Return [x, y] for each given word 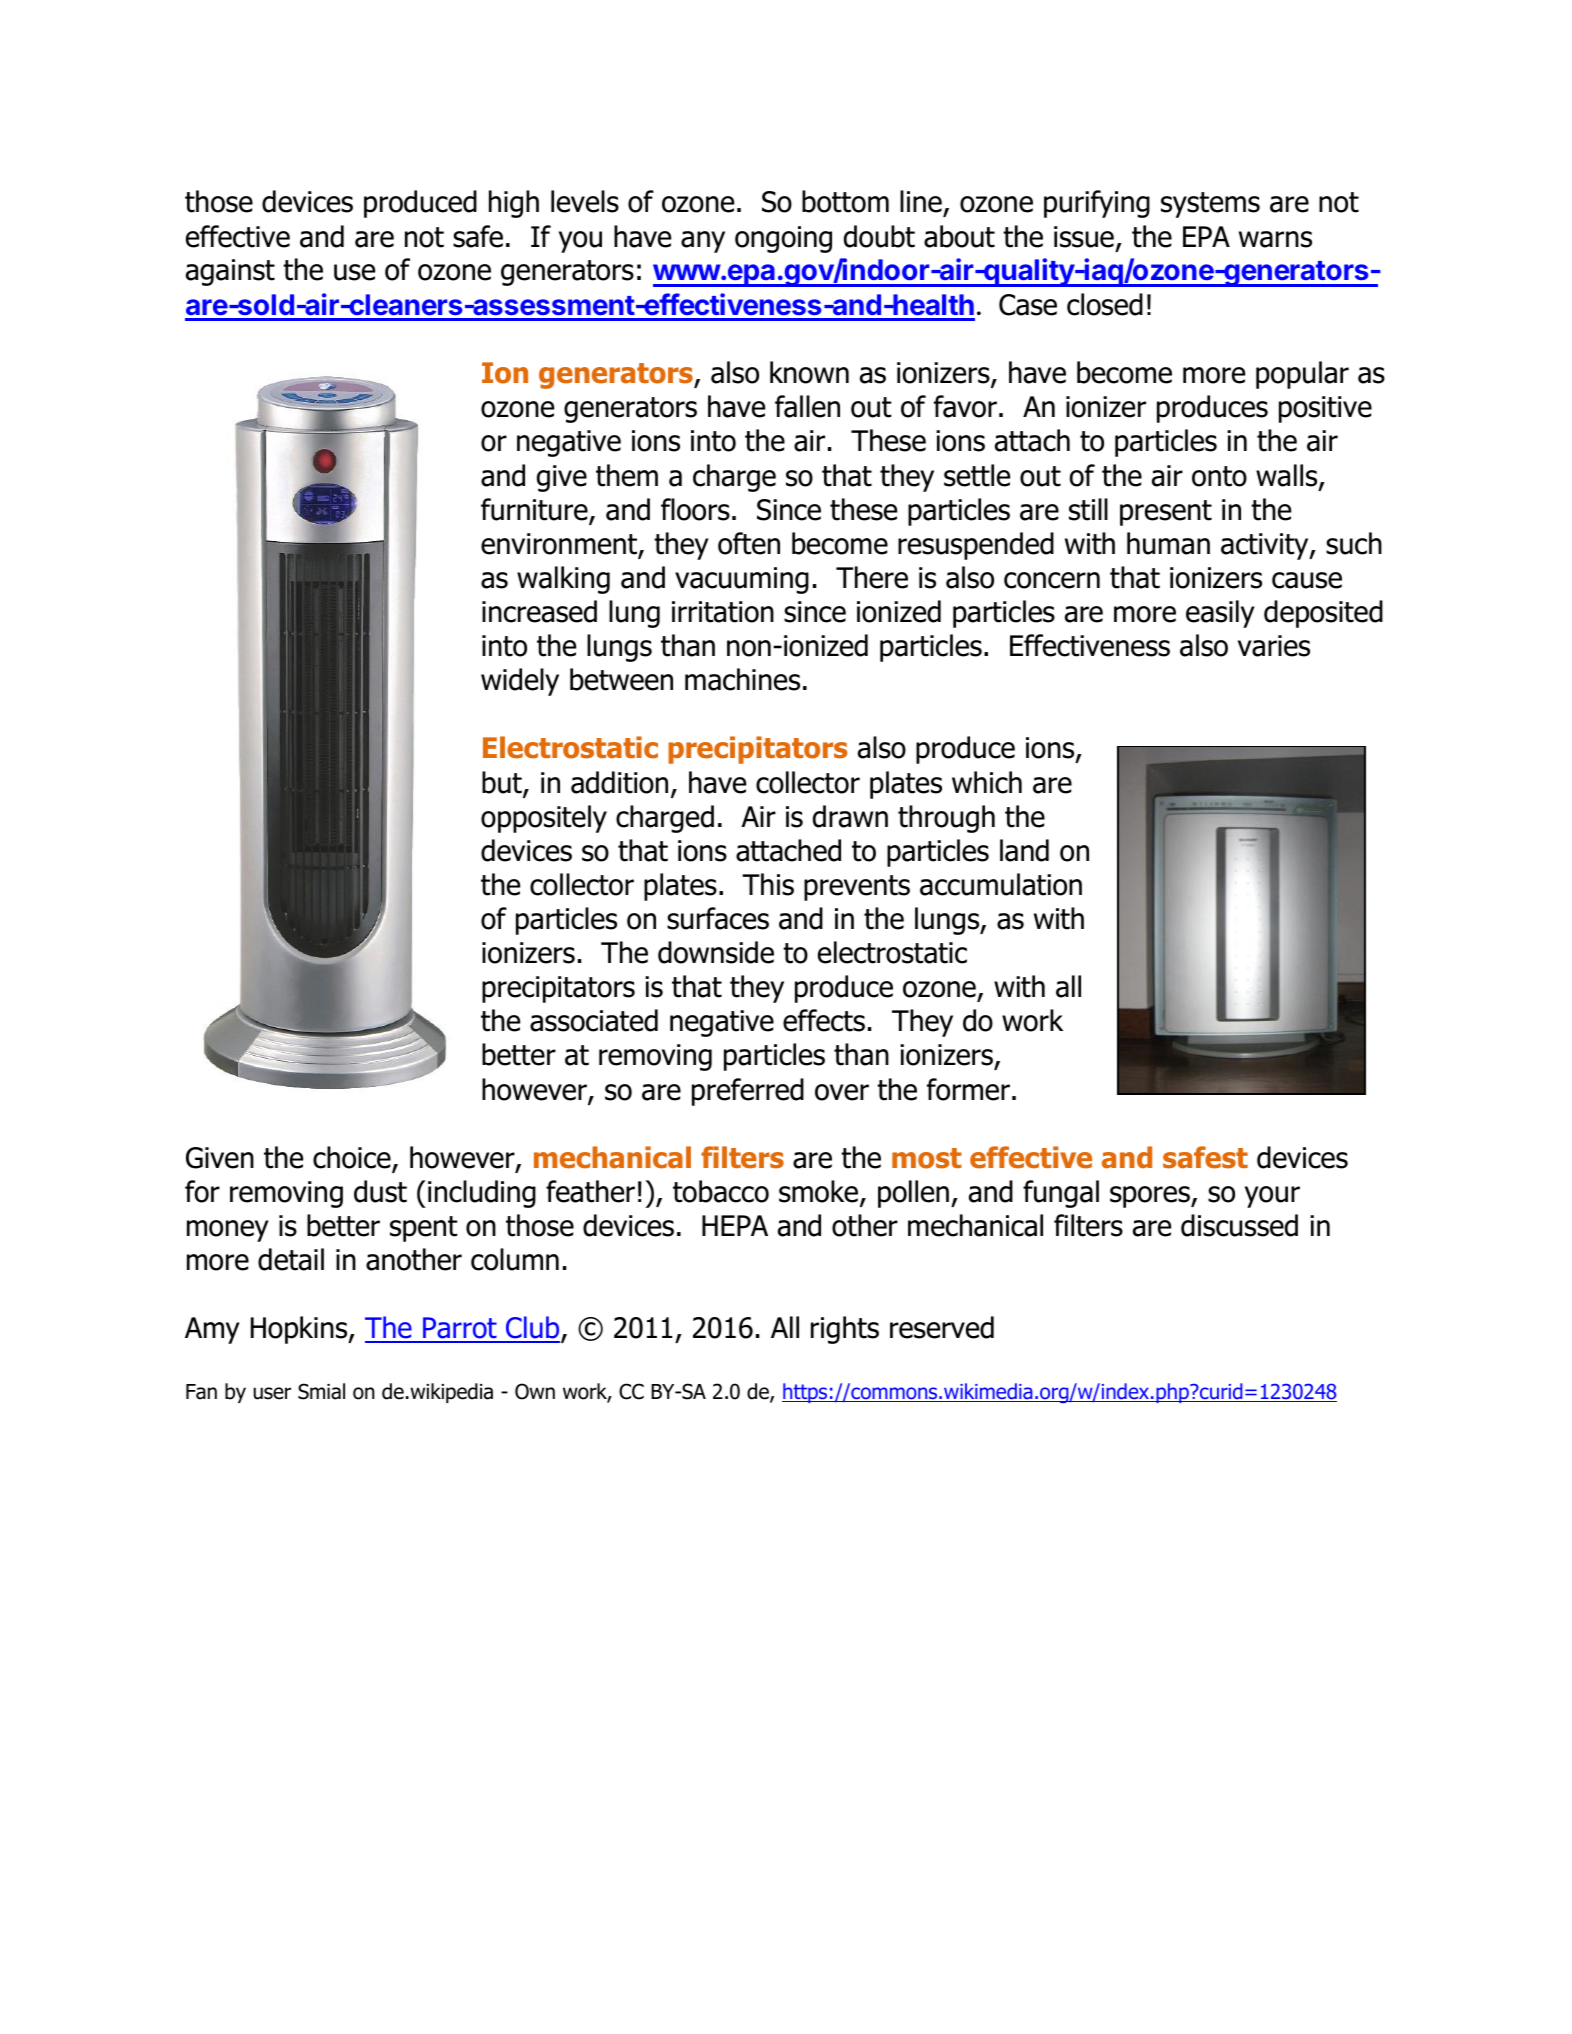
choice [353, 1158]
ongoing [783, 239]
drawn [850, 816]
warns [1275, 239]
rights [845, 1330]
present [1166, 513]
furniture [535, 510]
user [272, 1393]
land [1024, 850]
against [230, 272]
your [1272, 1197]
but [503, 783]
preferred [748, 1092]
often [749, 543]
